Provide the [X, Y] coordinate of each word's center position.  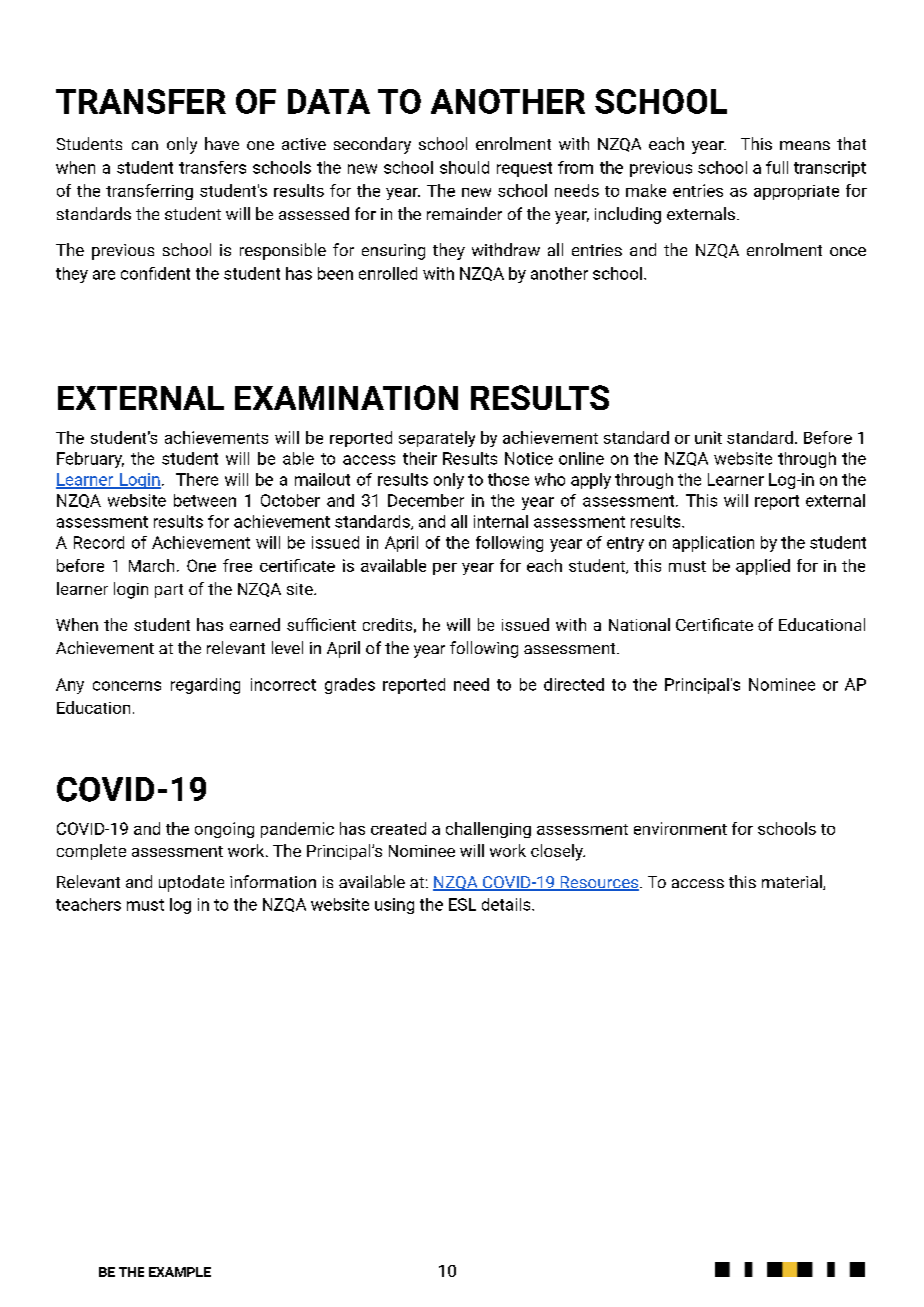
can [145, 145]
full [777, 167]
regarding [205, 686]
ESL [462, 904]
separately [437, 439]
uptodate [191, 883]
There [197, 479]
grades [350, 686]
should [464, 167]
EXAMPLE [180, 1272]
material [793, 882]
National [639, 624]
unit [708, 437]
